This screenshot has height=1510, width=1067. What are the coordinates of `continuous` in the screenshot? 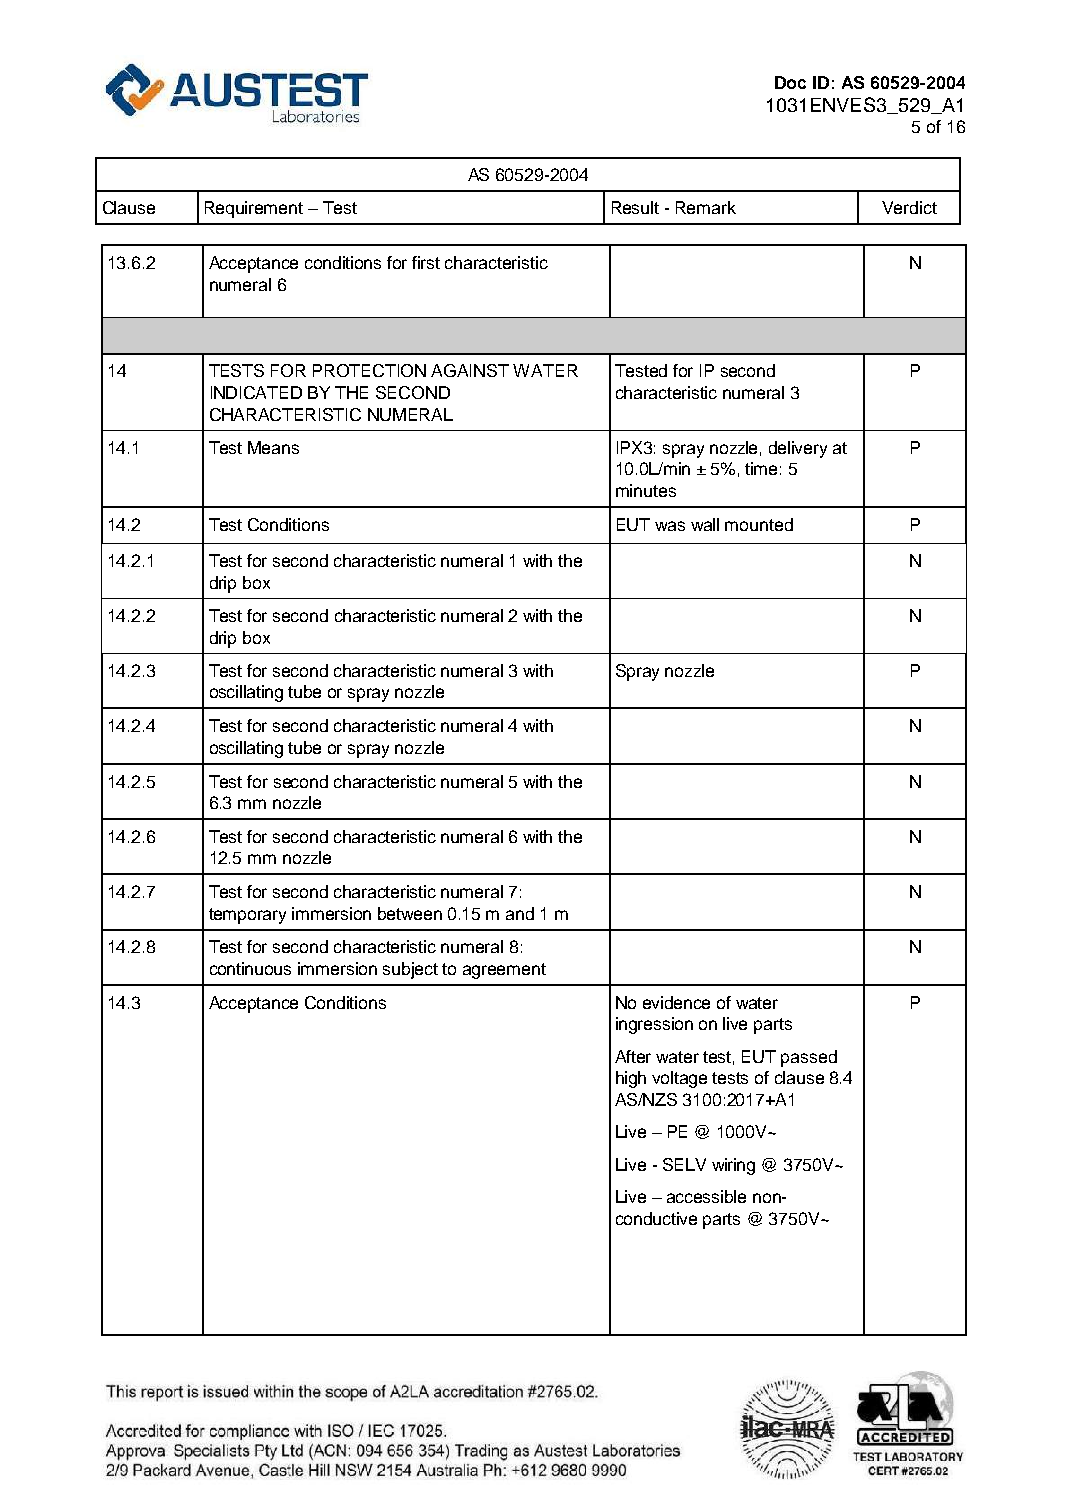 It's located at (250, 968).
